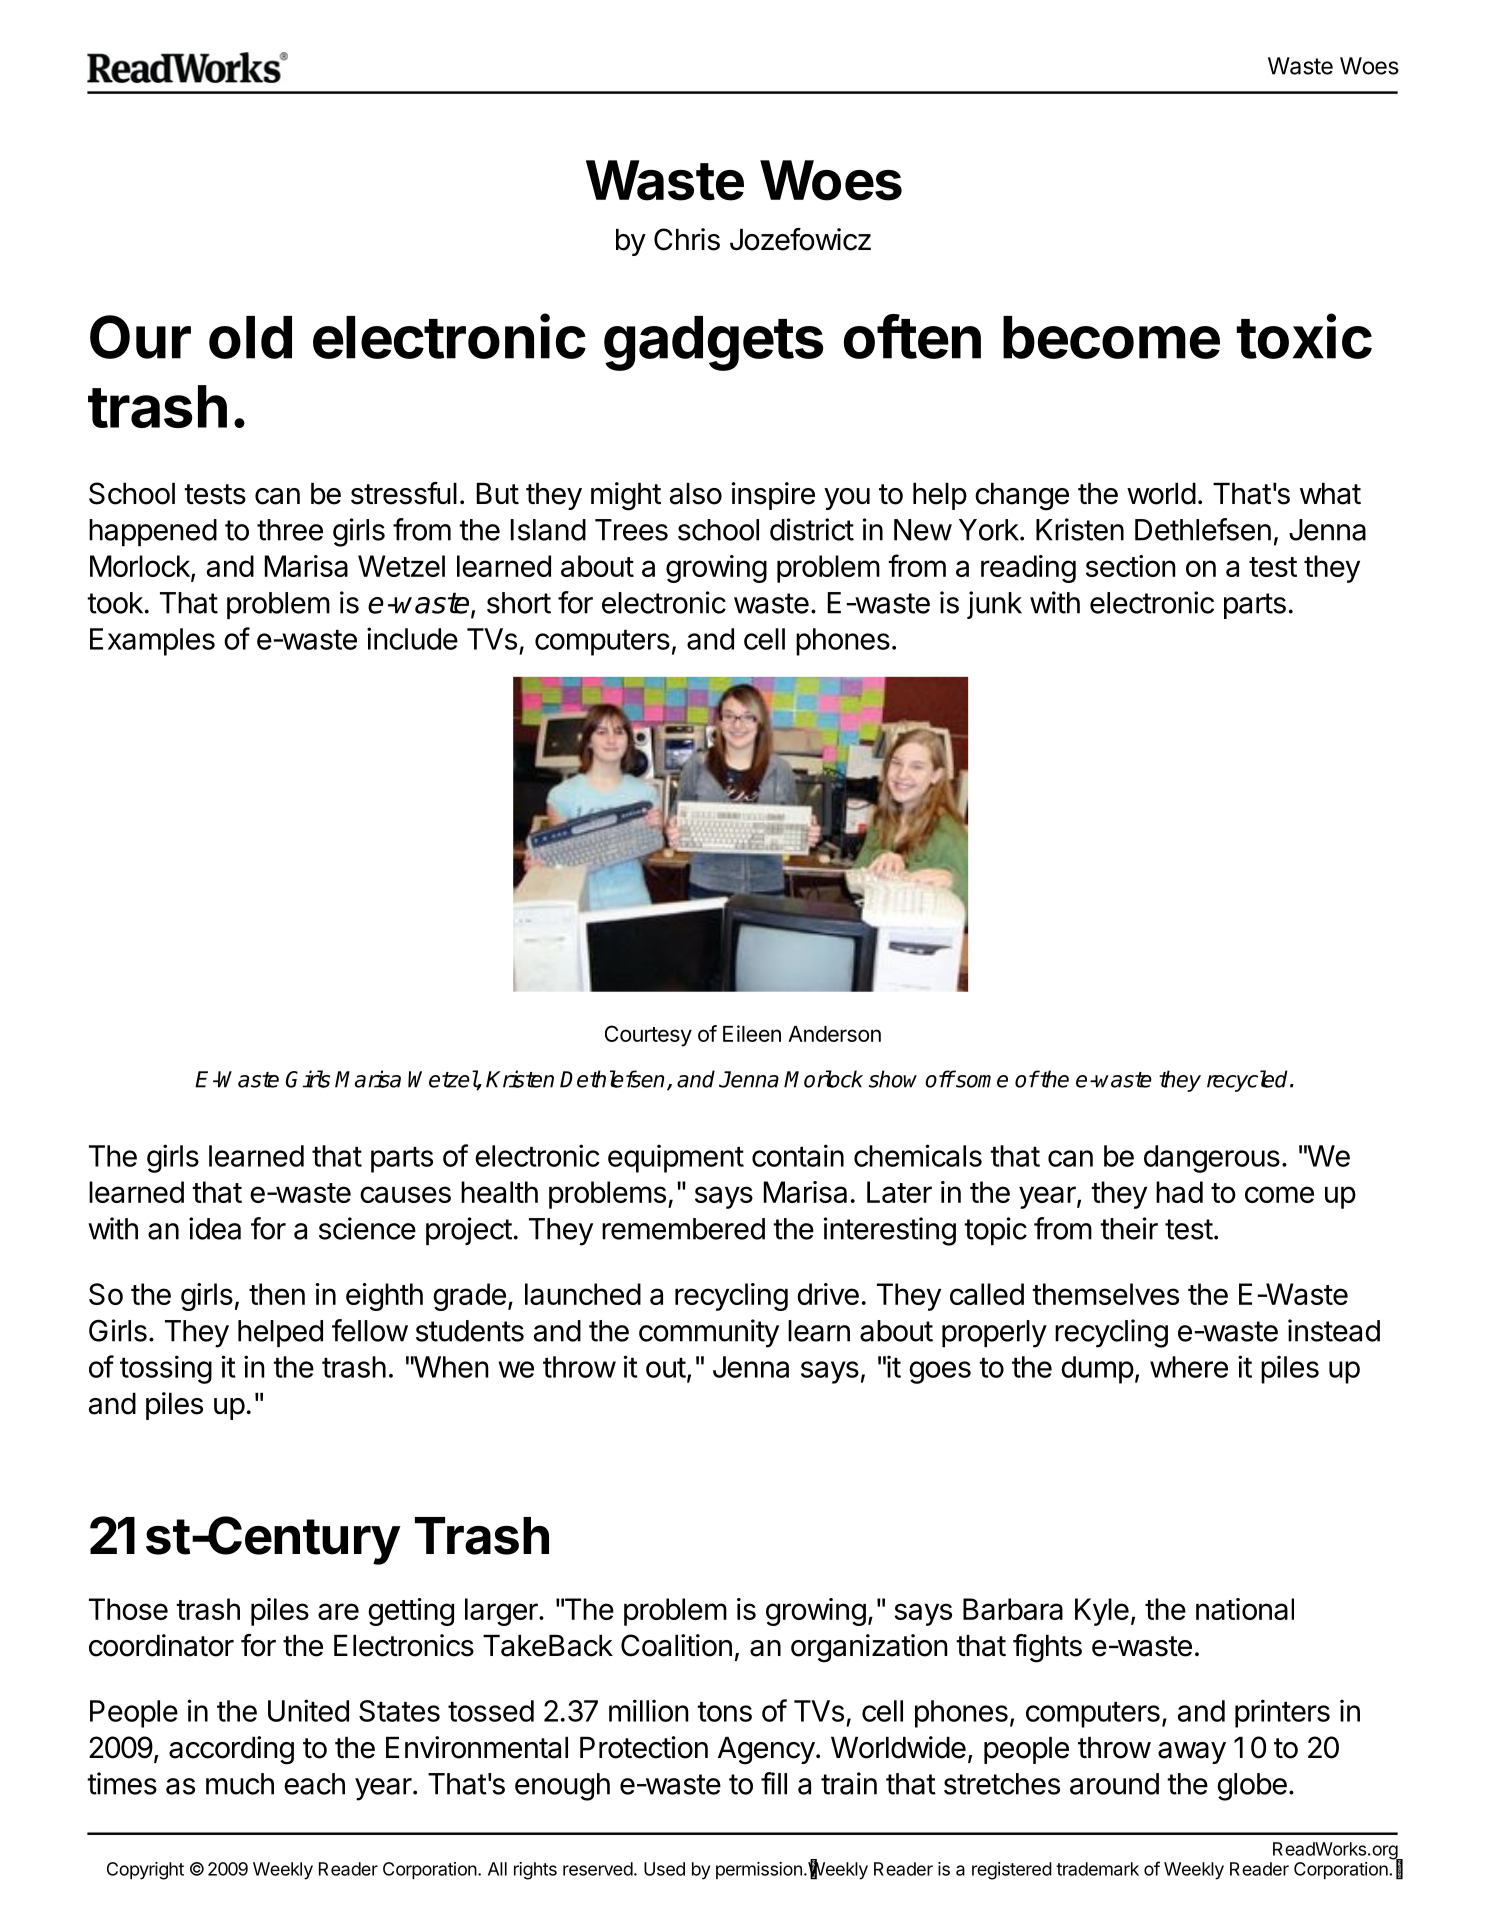 The height and width of the image is (1922, 1485). Describe the element at coordinates (774, 1783) in the image. I see `fill` at that location.
